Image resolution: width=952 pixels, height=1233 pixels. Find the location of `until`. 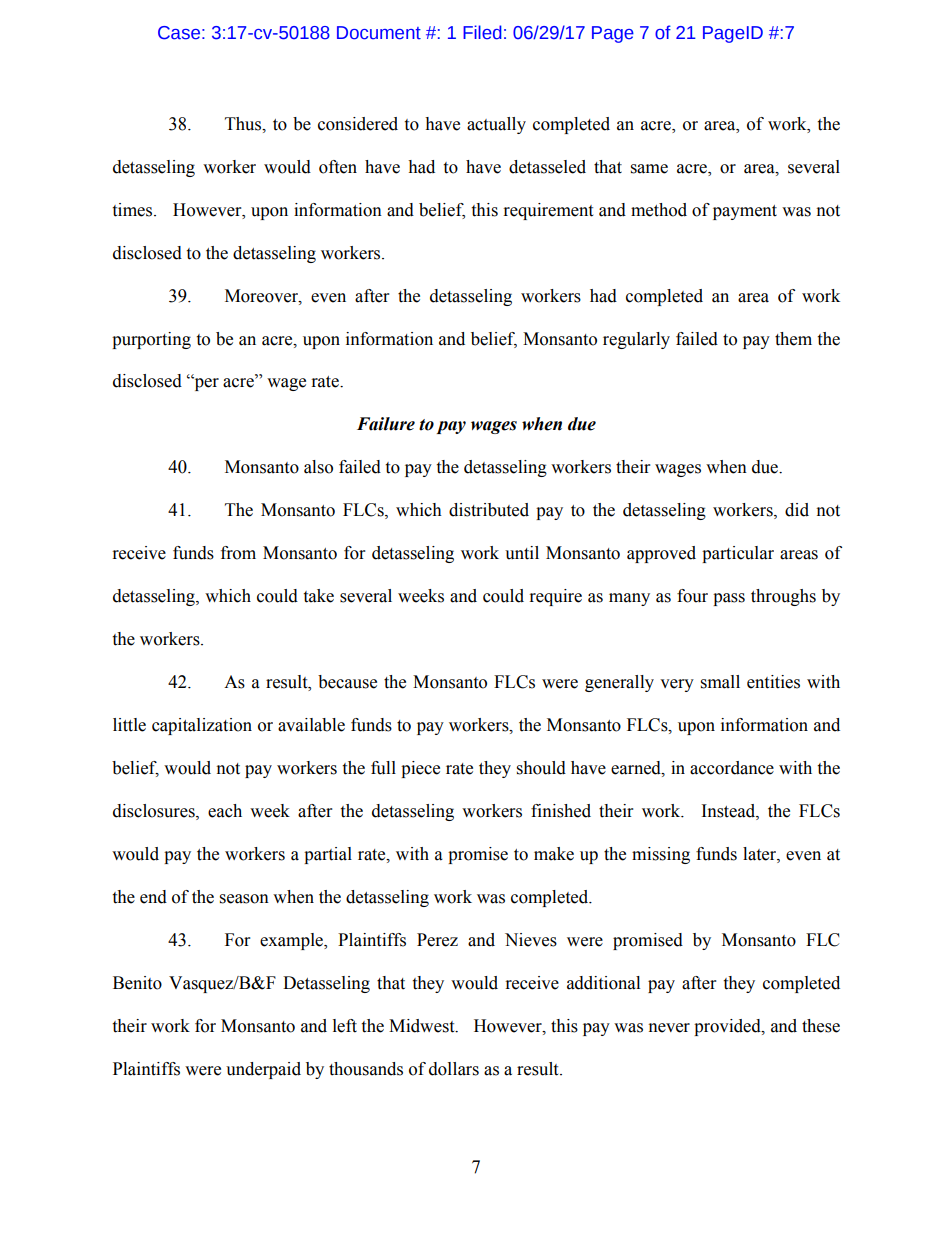

until is located at coordinates (522, 553).
